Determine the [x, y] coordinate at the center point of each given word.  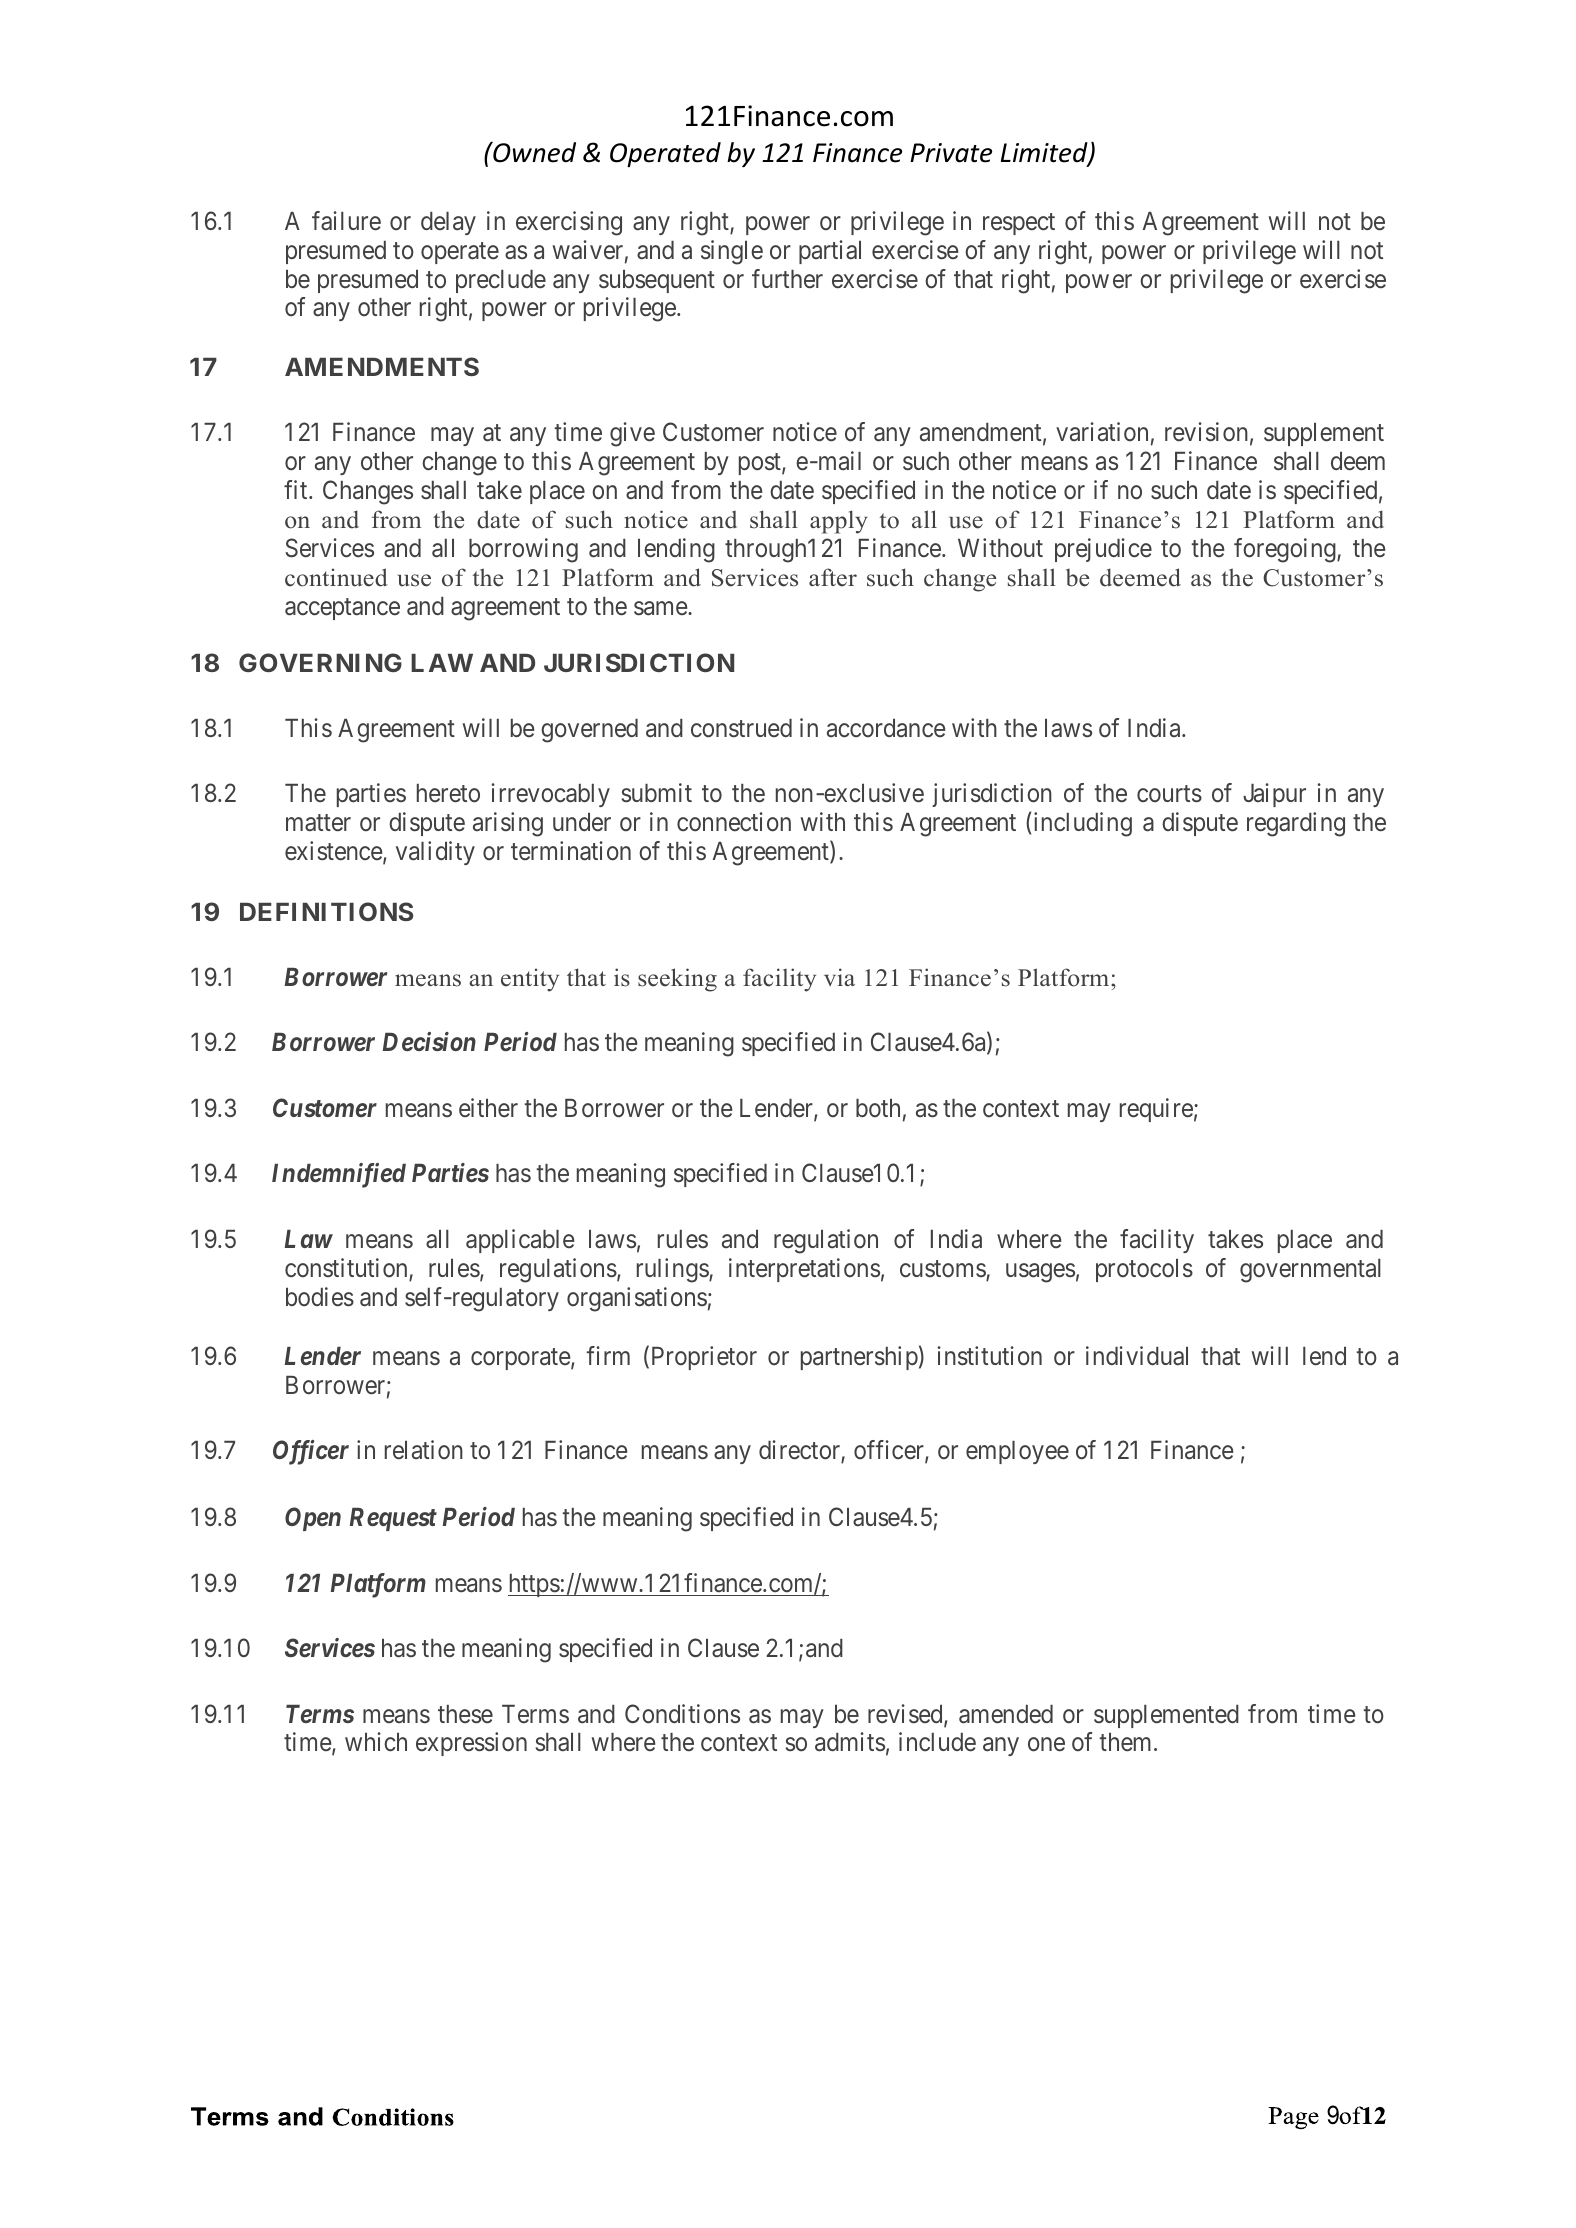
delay [448, 223]
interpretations [804, 1270]
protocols [1144, 1270]
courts [1169, 794]
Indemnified [339, 1175]
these [465, 1714]
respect [1019, 224]
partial [830, 252]
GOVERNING [320, 662]
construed [741, 728]
